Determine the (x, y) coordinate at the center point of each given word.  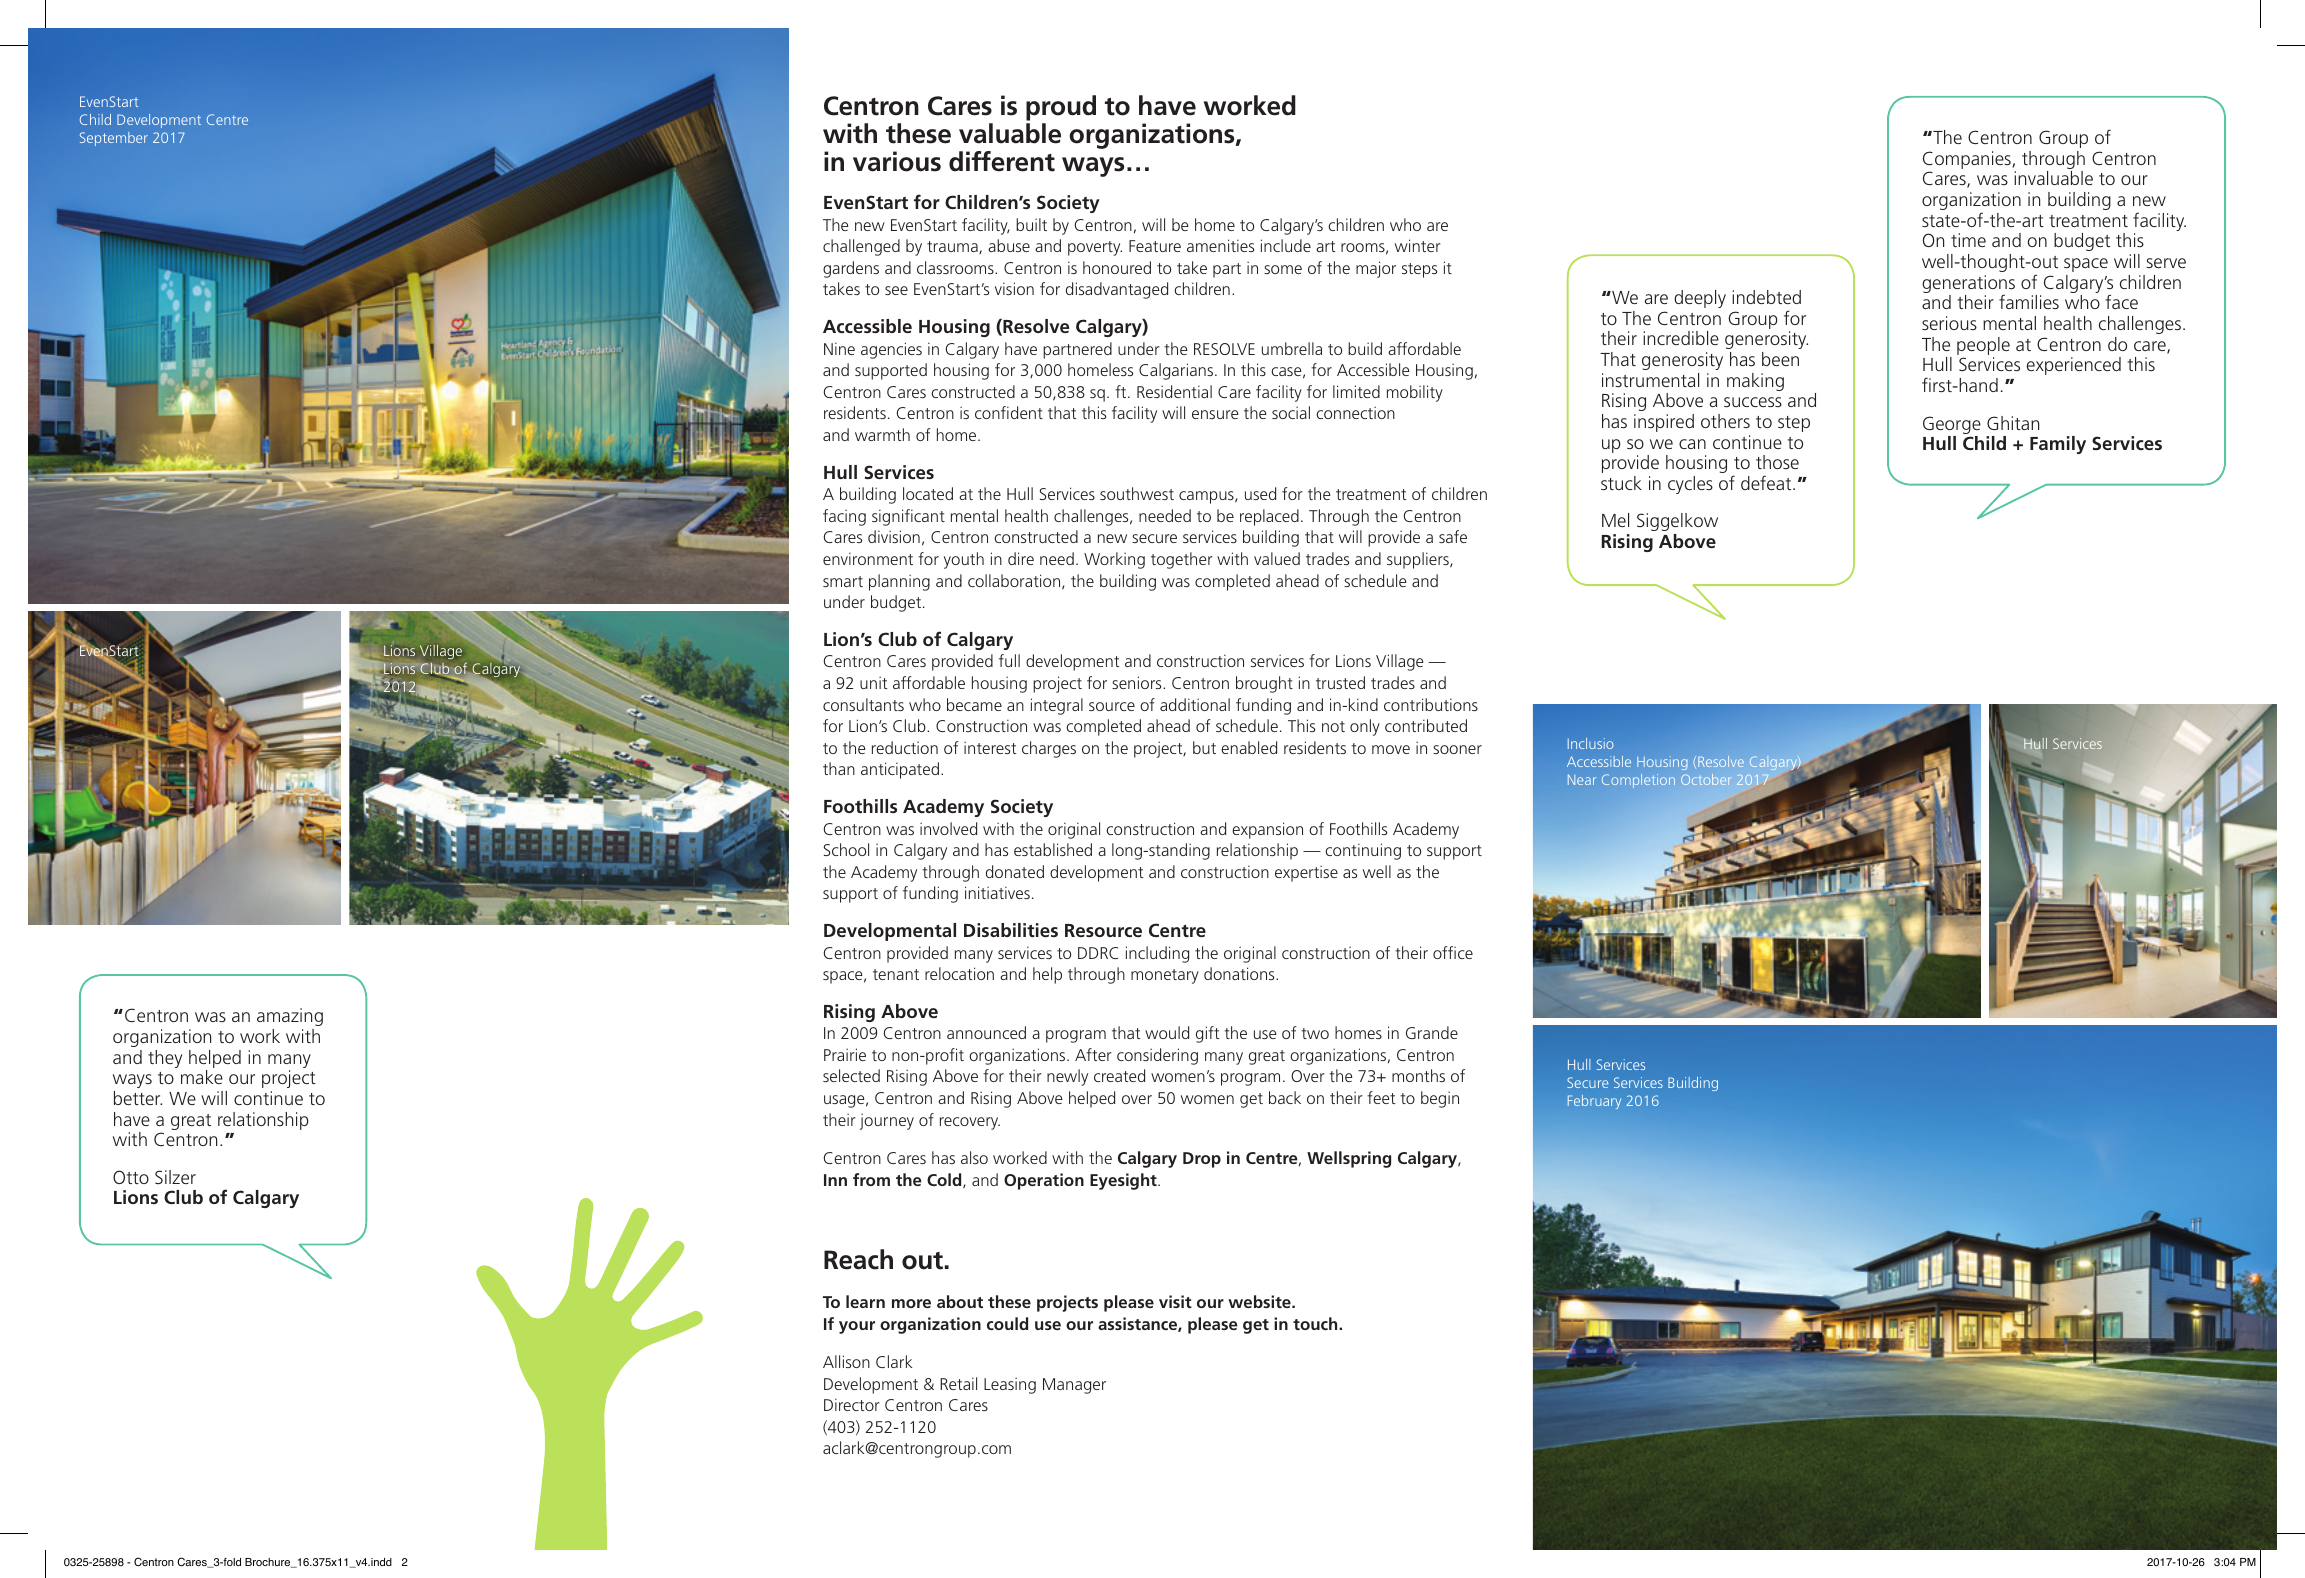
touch (1316, 1323)
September (114, 139)
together (1182, 560)
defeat (1767, 482)
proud (1061, 108)
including (1157, 954)
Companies (1967, 161)
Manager (1074, 1386)
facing (844, 517)
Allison (846, 1361)
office (1453, 952)
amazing (290, 1017)
